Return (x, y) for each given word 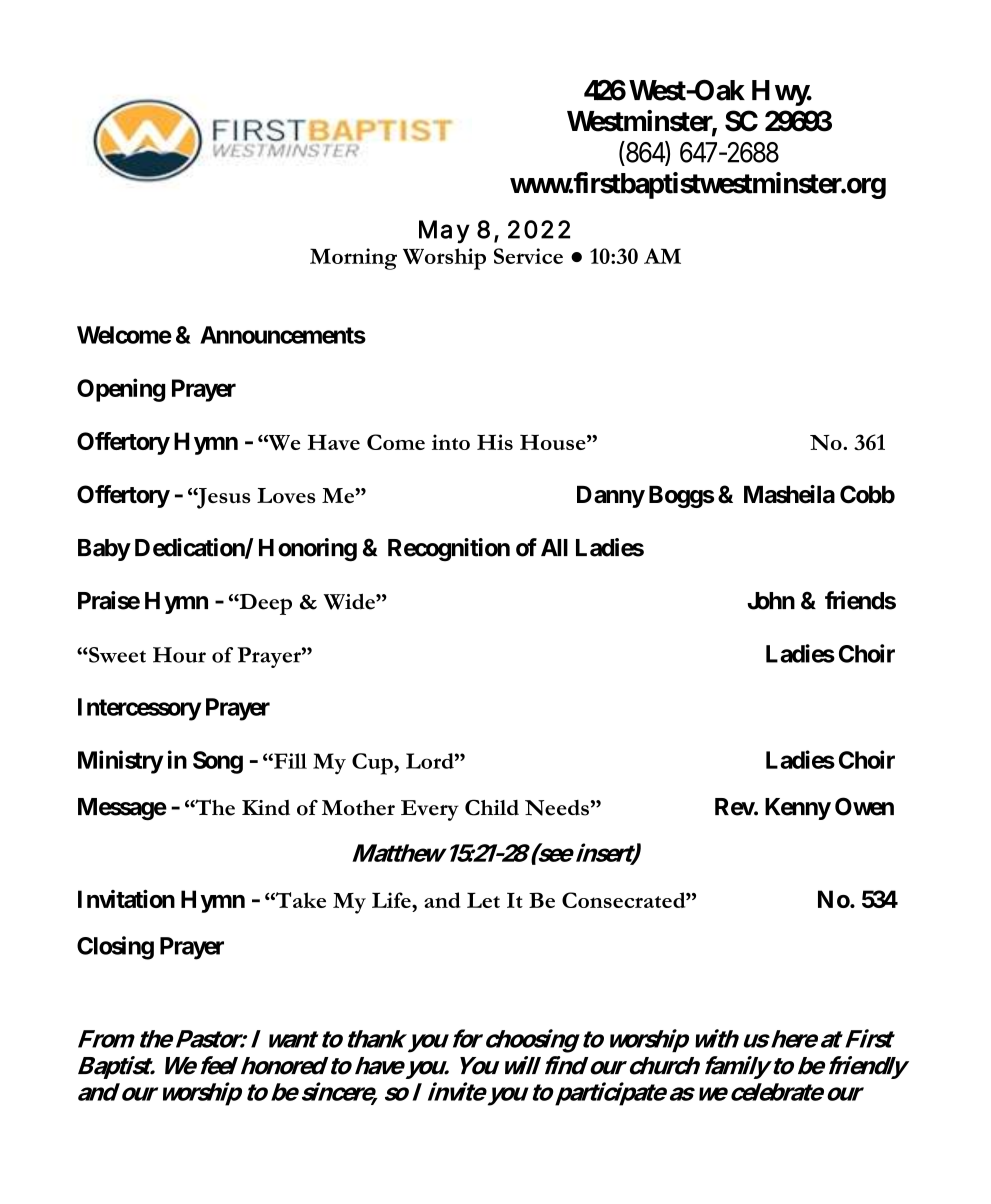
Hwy (781, 93)
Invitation (126, 898)
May (444, 232)
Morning (353, 259)
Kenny (798, 809)
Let (483, 900)
